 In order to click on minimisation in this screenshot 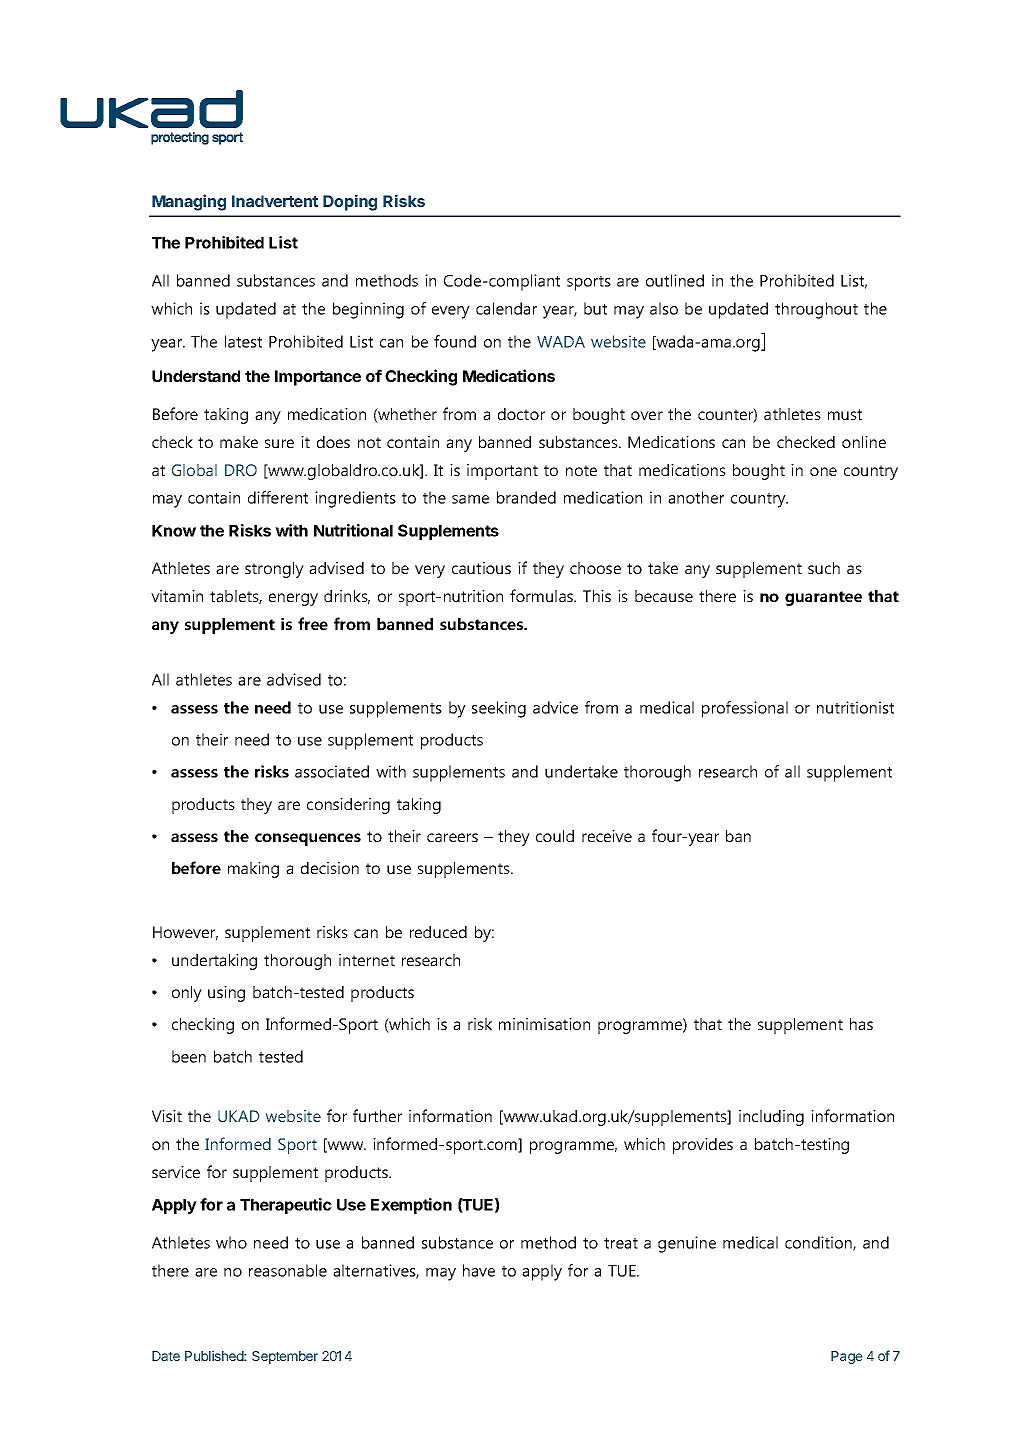, I will do `click(544, 1024)`.
